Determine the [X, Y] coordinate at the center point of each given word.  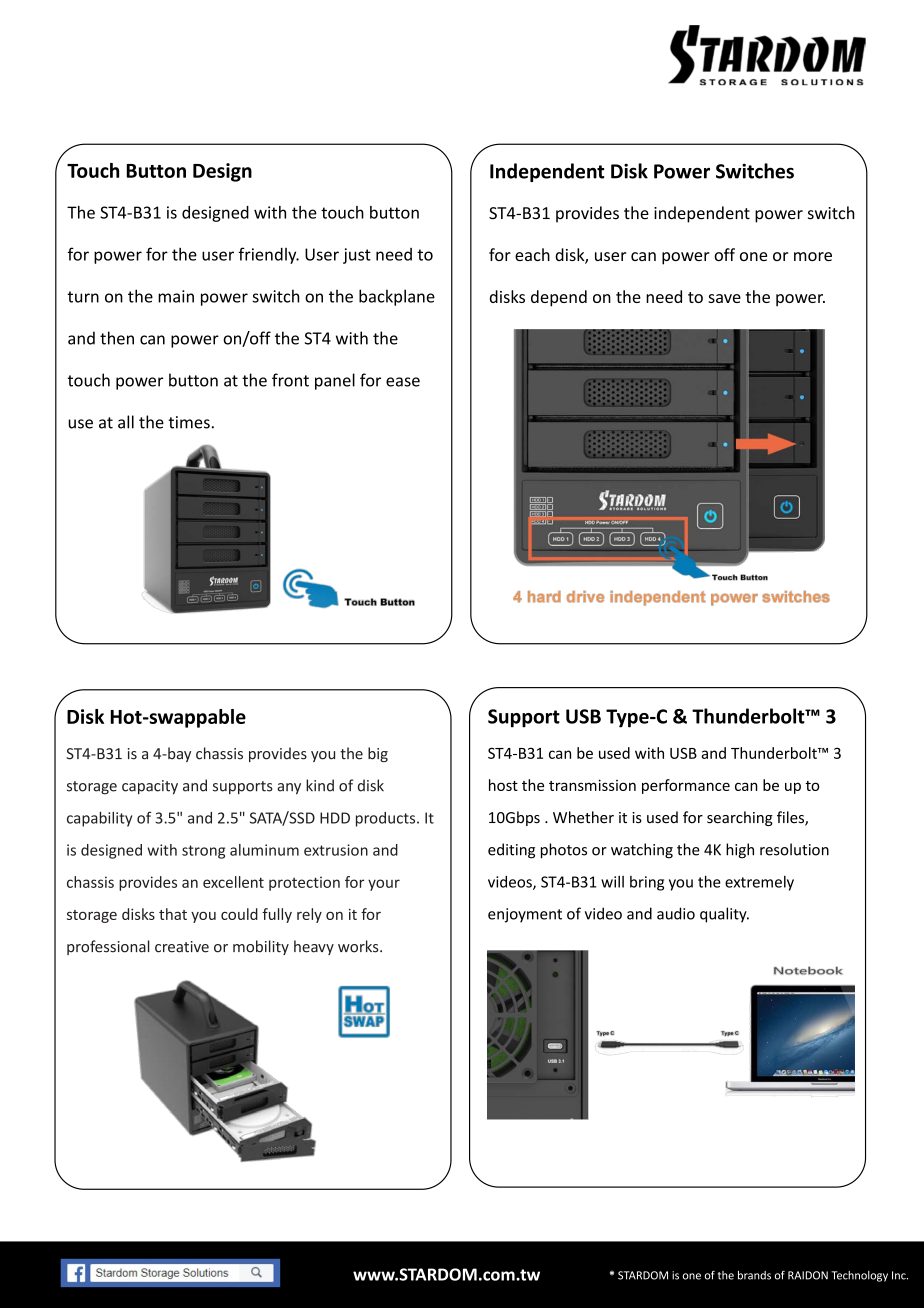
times [189, 422]
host [503, 785]
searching [740, 818]
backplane [397, 297]
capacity [150, 787]
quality [724, 915]
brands [754, 1275]
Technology [859, 1276]
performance [686, 786]
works [359, 946]
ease [403, 382]
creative [182, 947]
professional [108, 947]
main [176, 296]
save [724, 298]
